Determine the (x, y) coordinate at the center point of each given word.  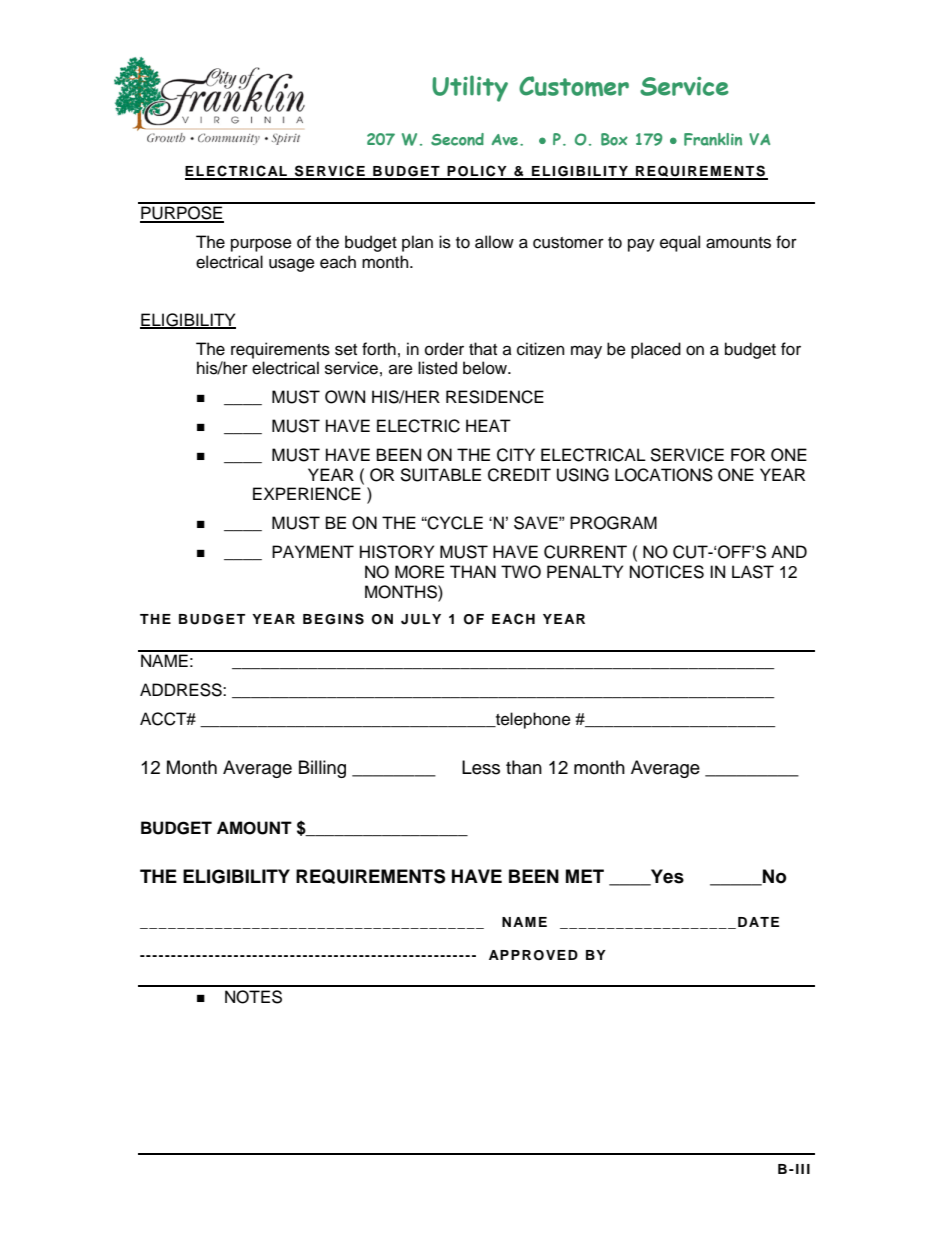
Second (457, 139)
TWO (521, 572)
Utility (470, 88)
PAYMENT (313, 551)
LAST (753, 572)
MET (585, 876)
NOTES (253, 997)
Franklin (713, 139)
